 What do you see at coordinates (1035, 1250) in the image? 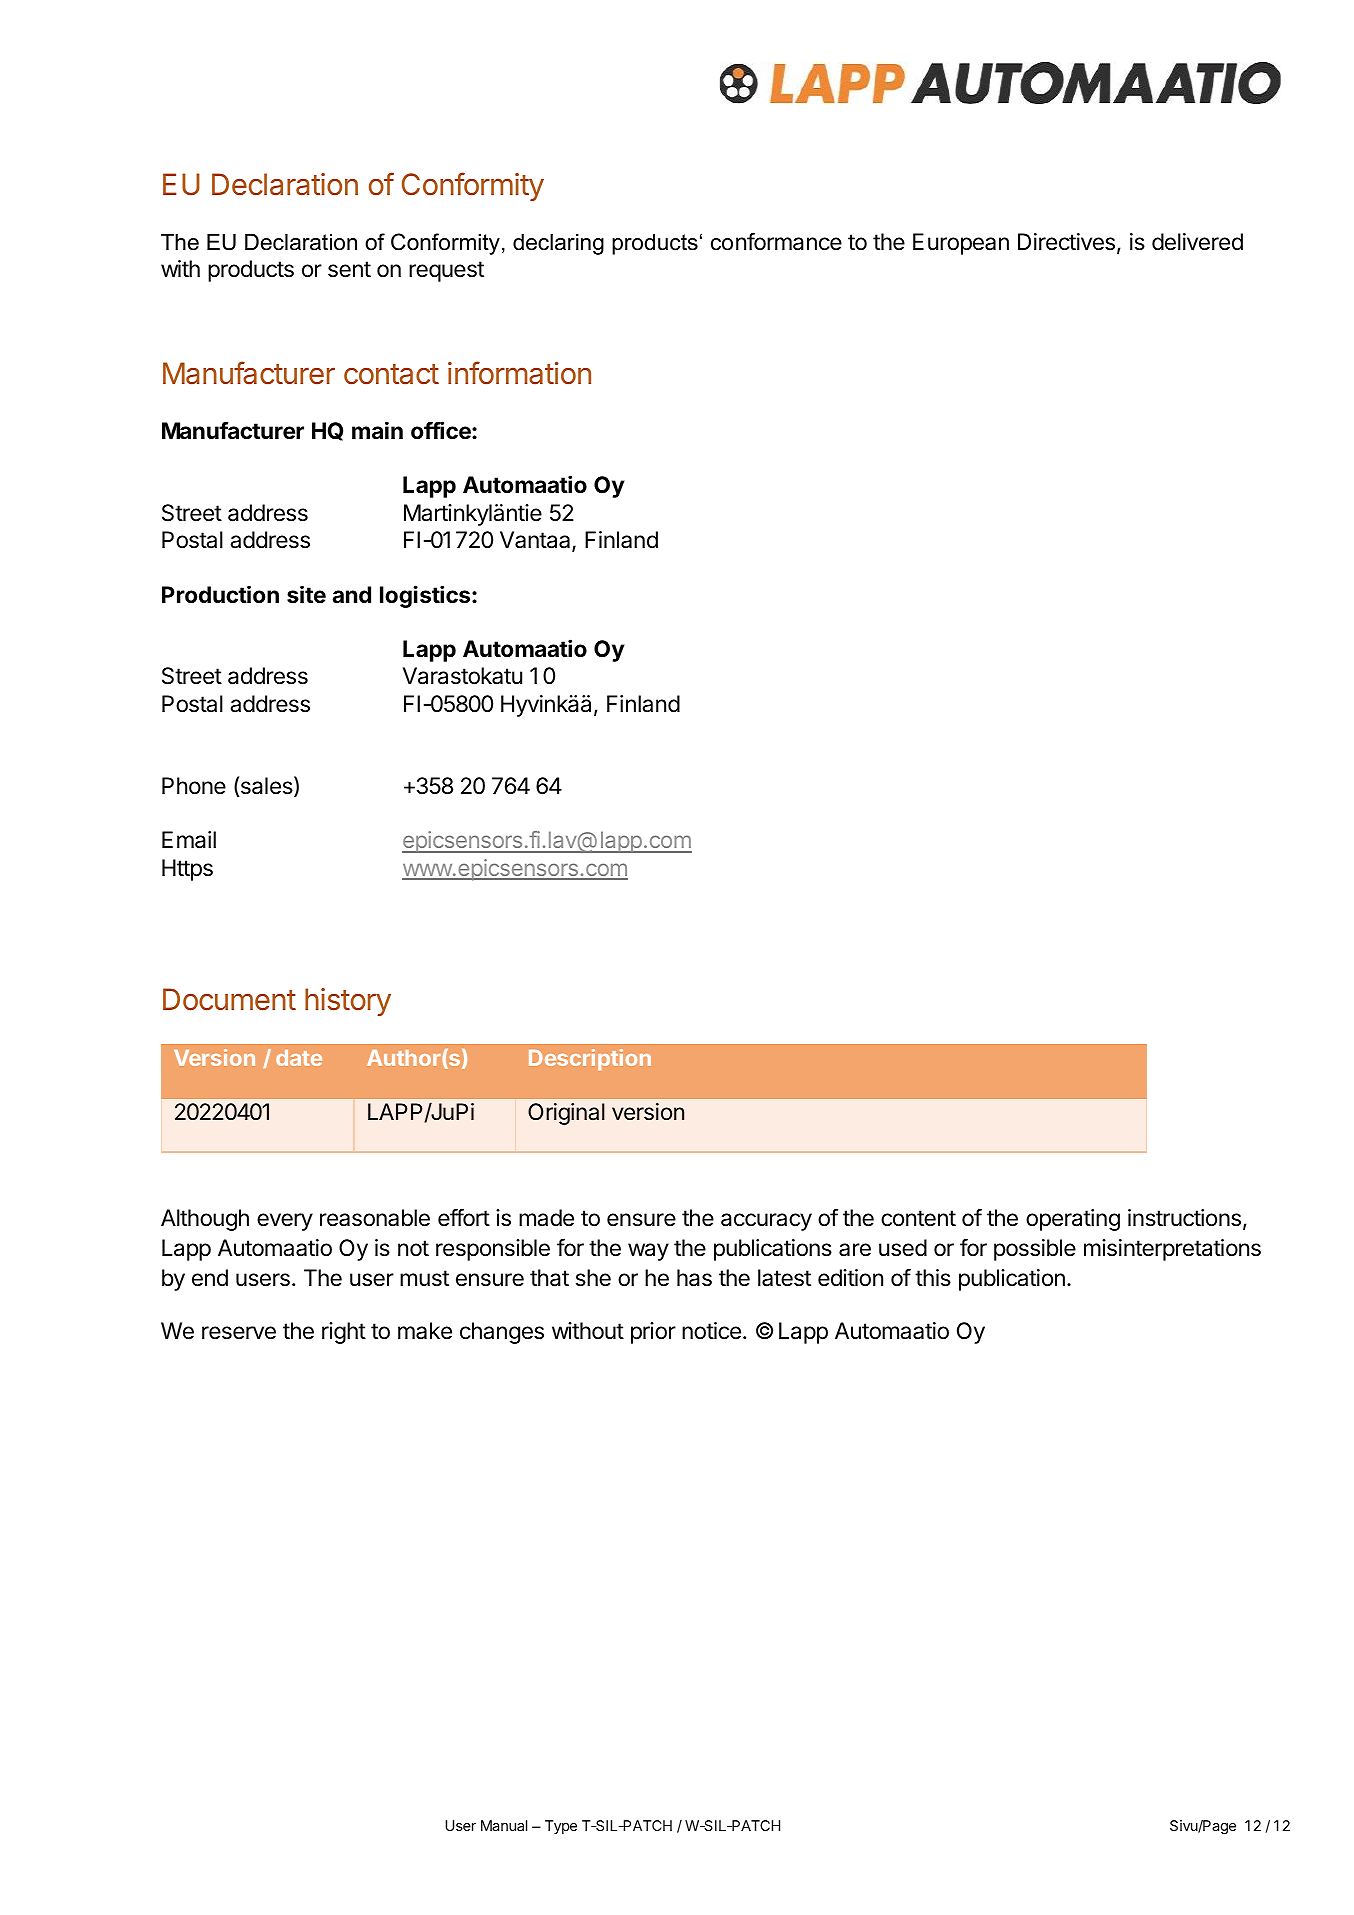
I see `possible` at bounding box center [1035, 1250].
